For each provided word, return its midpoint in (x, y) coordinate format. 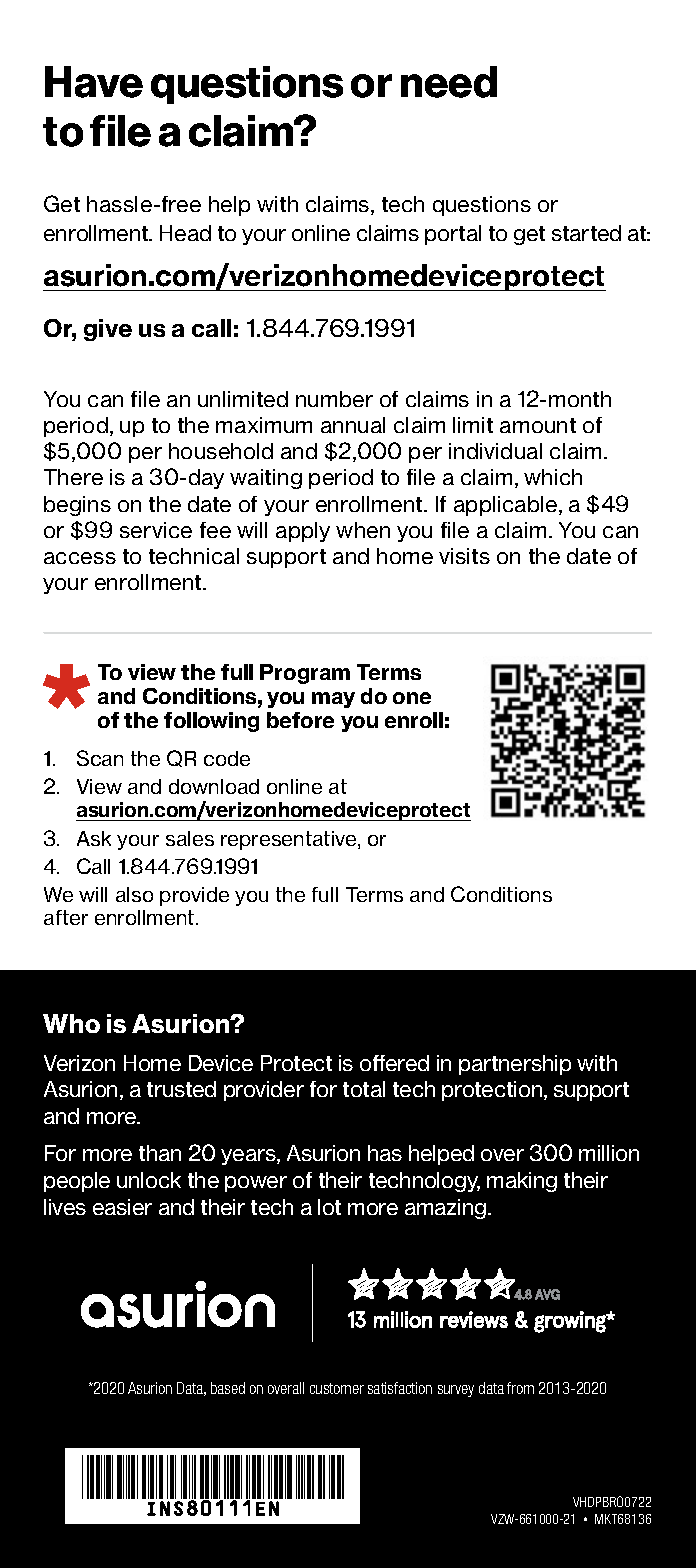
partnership (515, 1065)
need (449, 82)
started (586, 233)
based (228, 1388)
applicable (507, 506)
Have (94, 82)
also (134, 894)
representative (290, 840)
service (156, 530)
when (363, 530)
